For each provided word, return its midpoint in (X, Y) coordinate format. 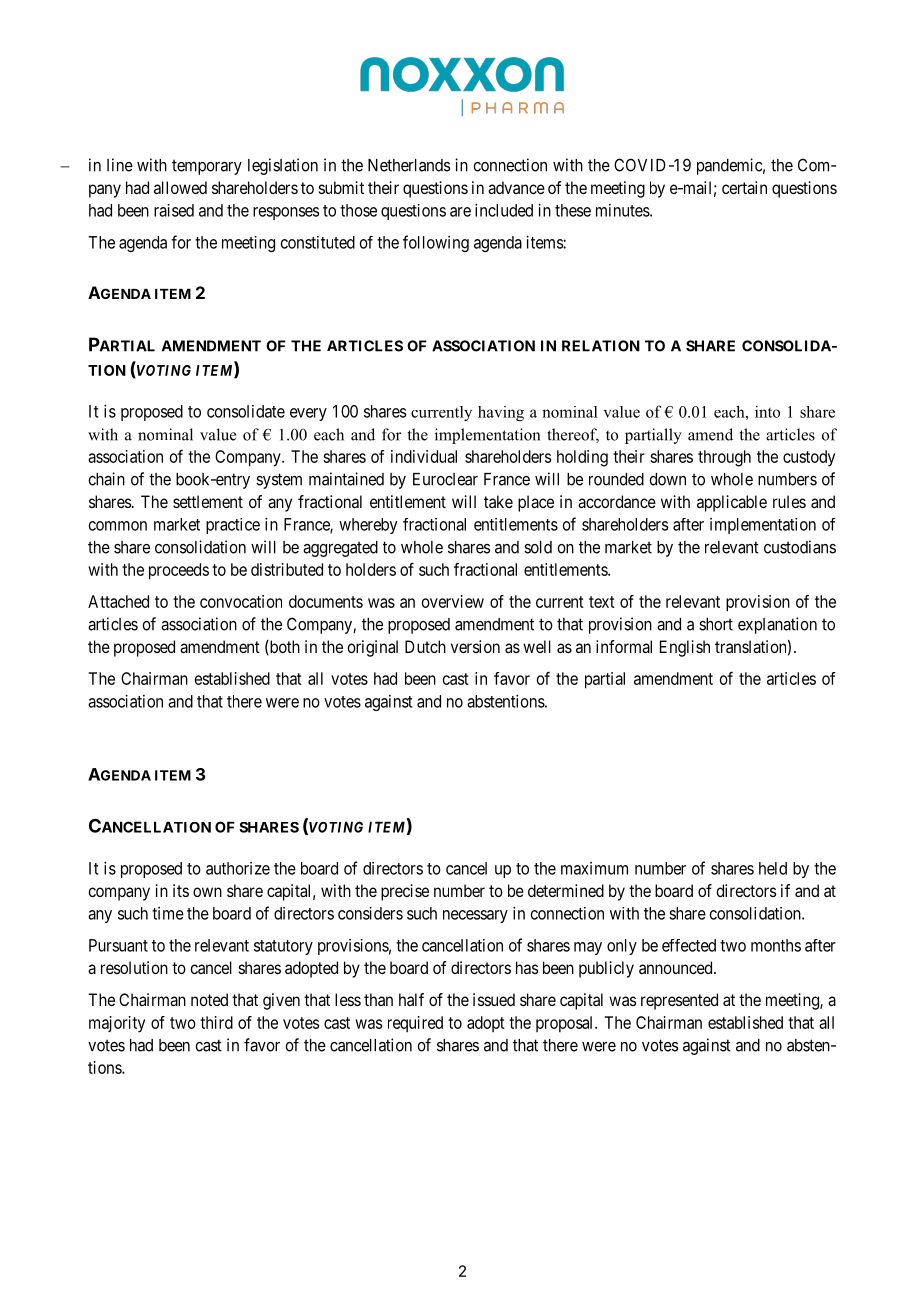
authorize (238, 868)
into (767, 411)
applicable (732, 503)
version (475, 646)
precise (405, 892)
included (504, 210)
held (773, 868)
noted (209, 999)
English (685, 648)
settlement (208, 501)
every (308, 414)
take (498, 501)
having (501, 413)
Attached (118, 601)
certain (744, 187)
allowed (180, 187)
